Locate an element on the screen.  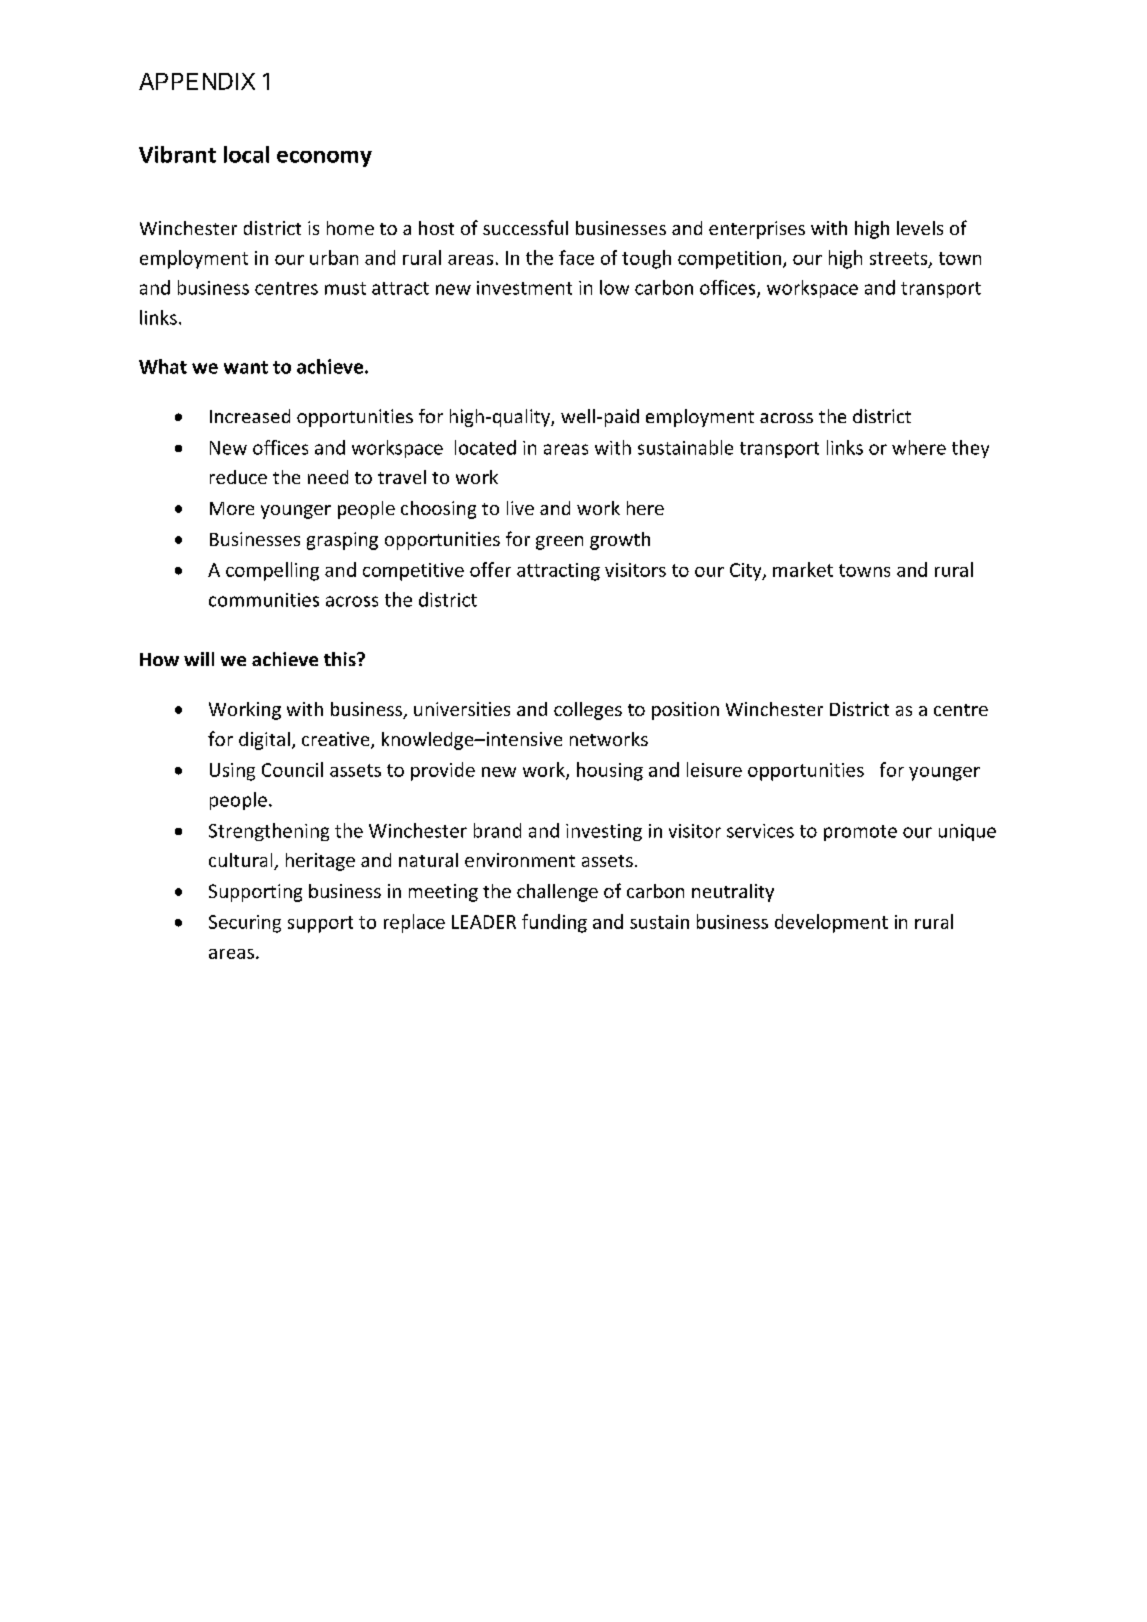
they is located at coordinates (970, 449).
